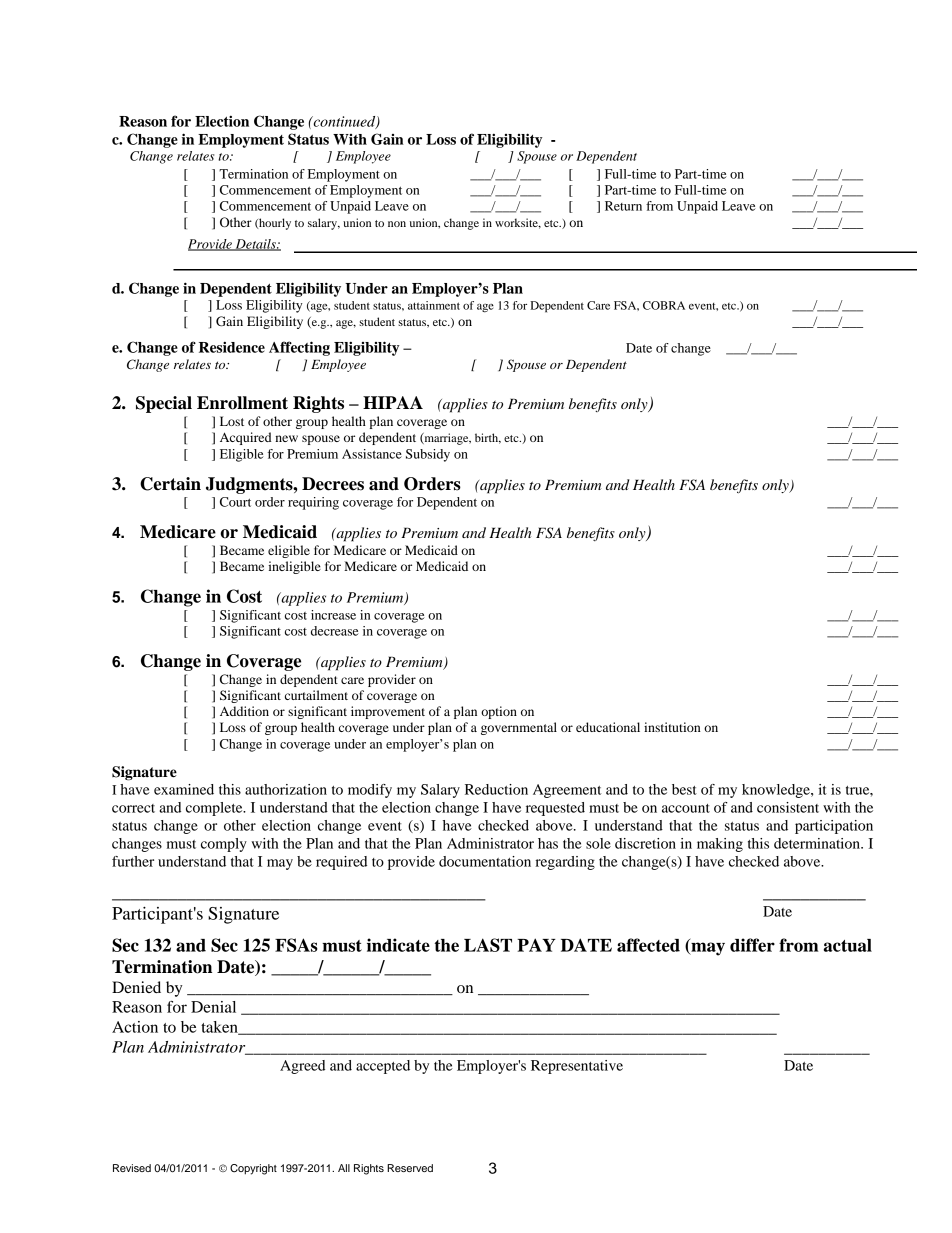 The image size is (952, 1233). I want to click on Copyright, so click(253, 1169).
